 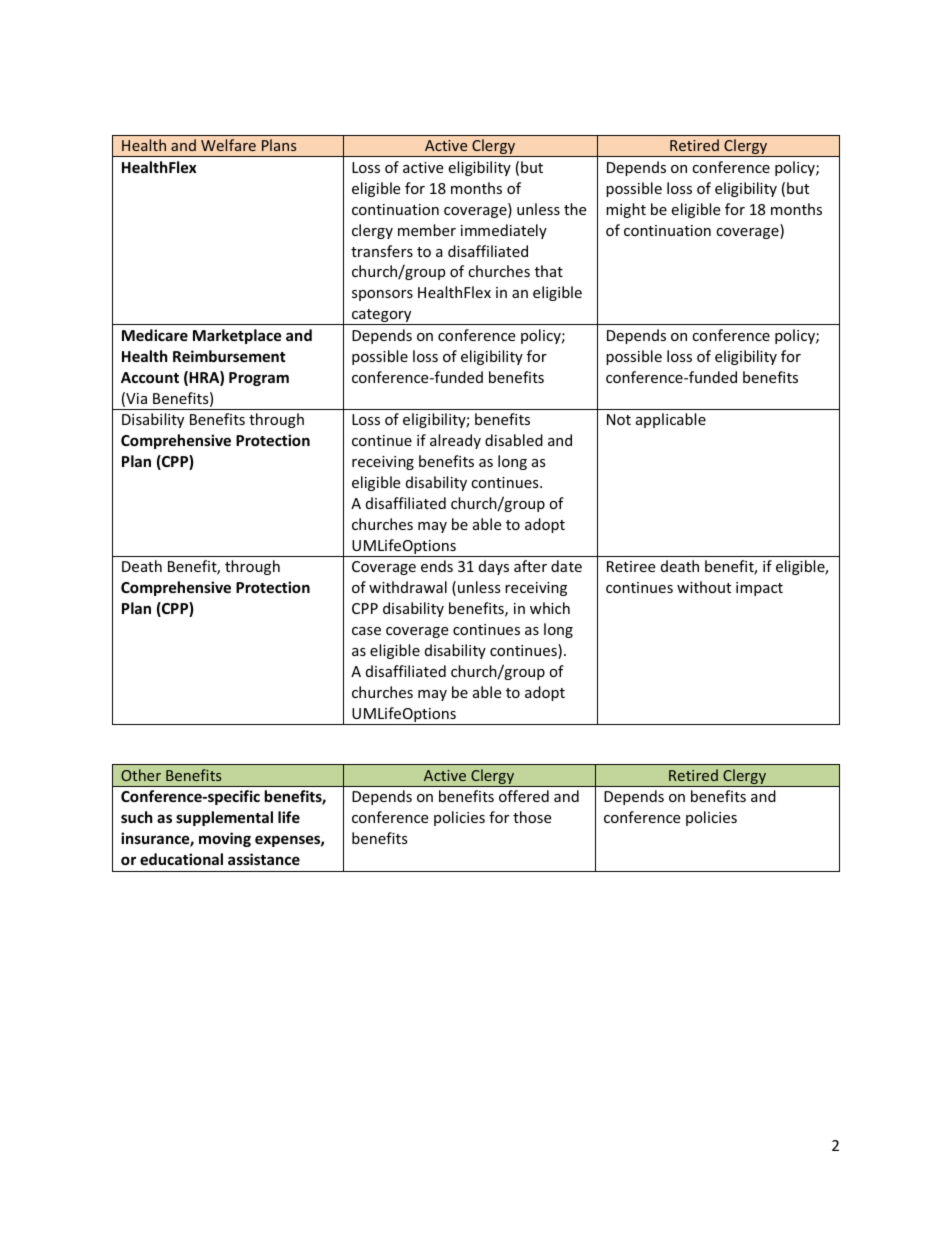 I want to click on already, so click(x=455, y=441).
